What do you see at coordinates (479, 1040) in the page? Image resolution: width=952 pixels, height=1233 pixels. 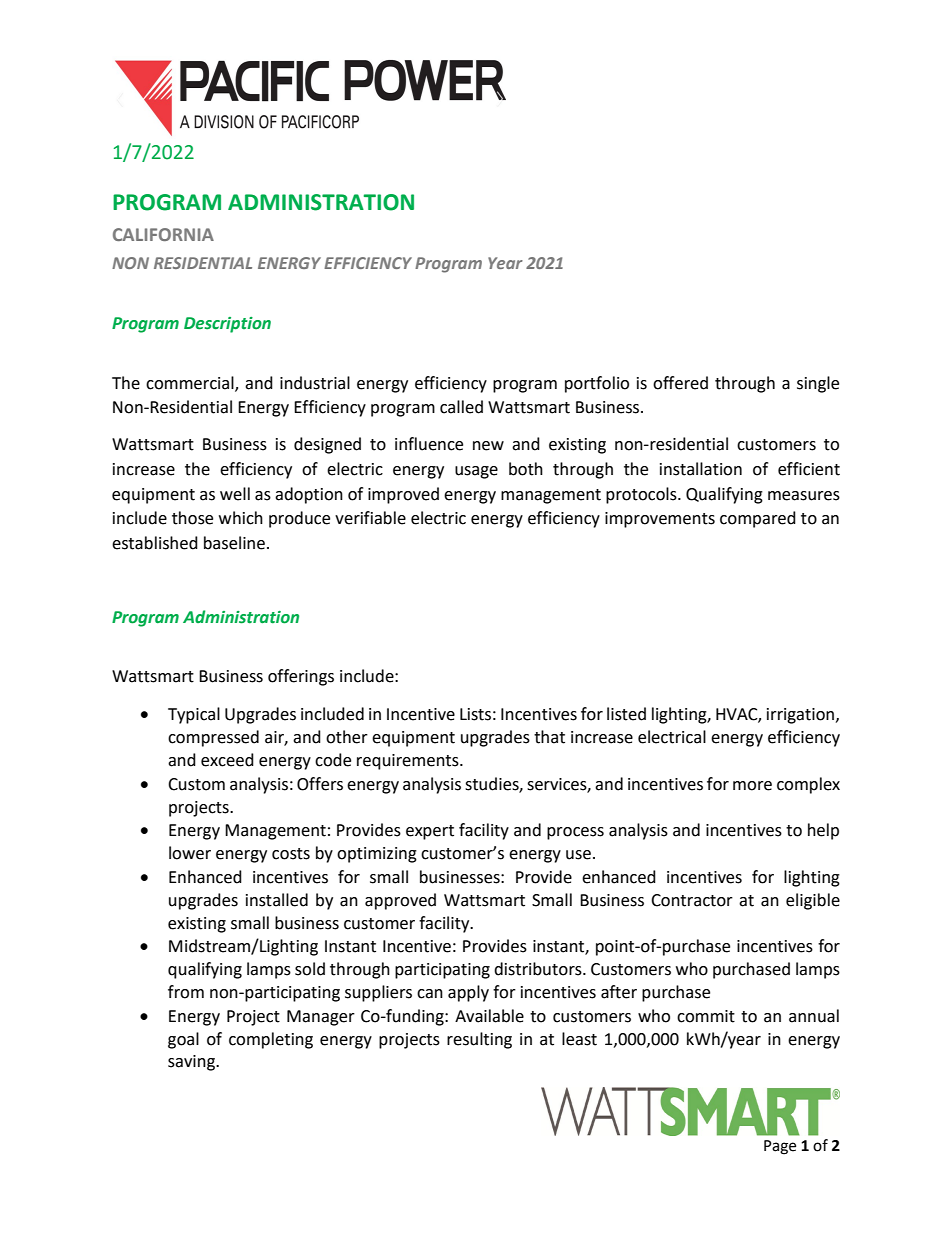 I see `resulting` at bounding box center [479, 1040].
